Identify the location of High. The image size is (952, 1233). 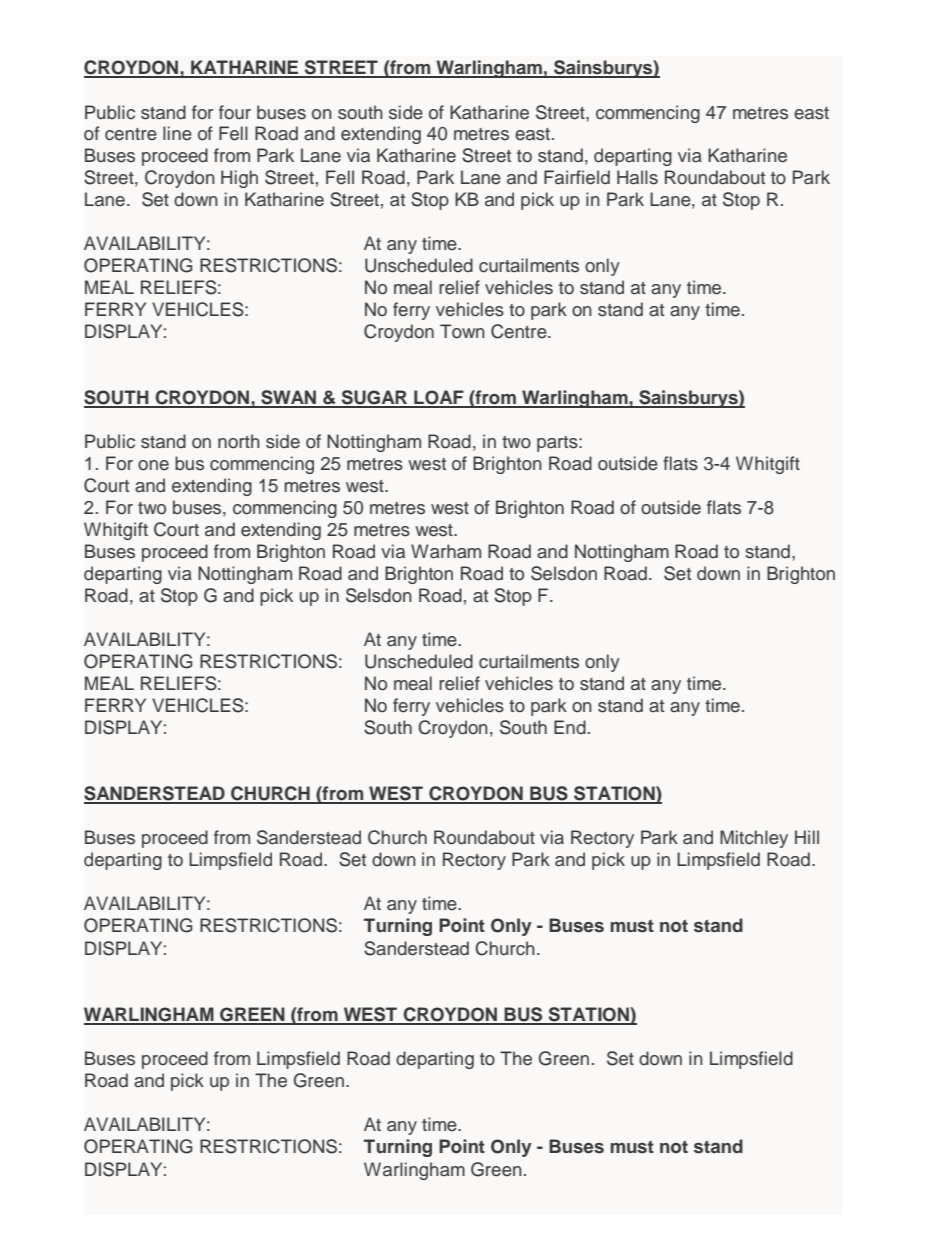
(239, 179).
